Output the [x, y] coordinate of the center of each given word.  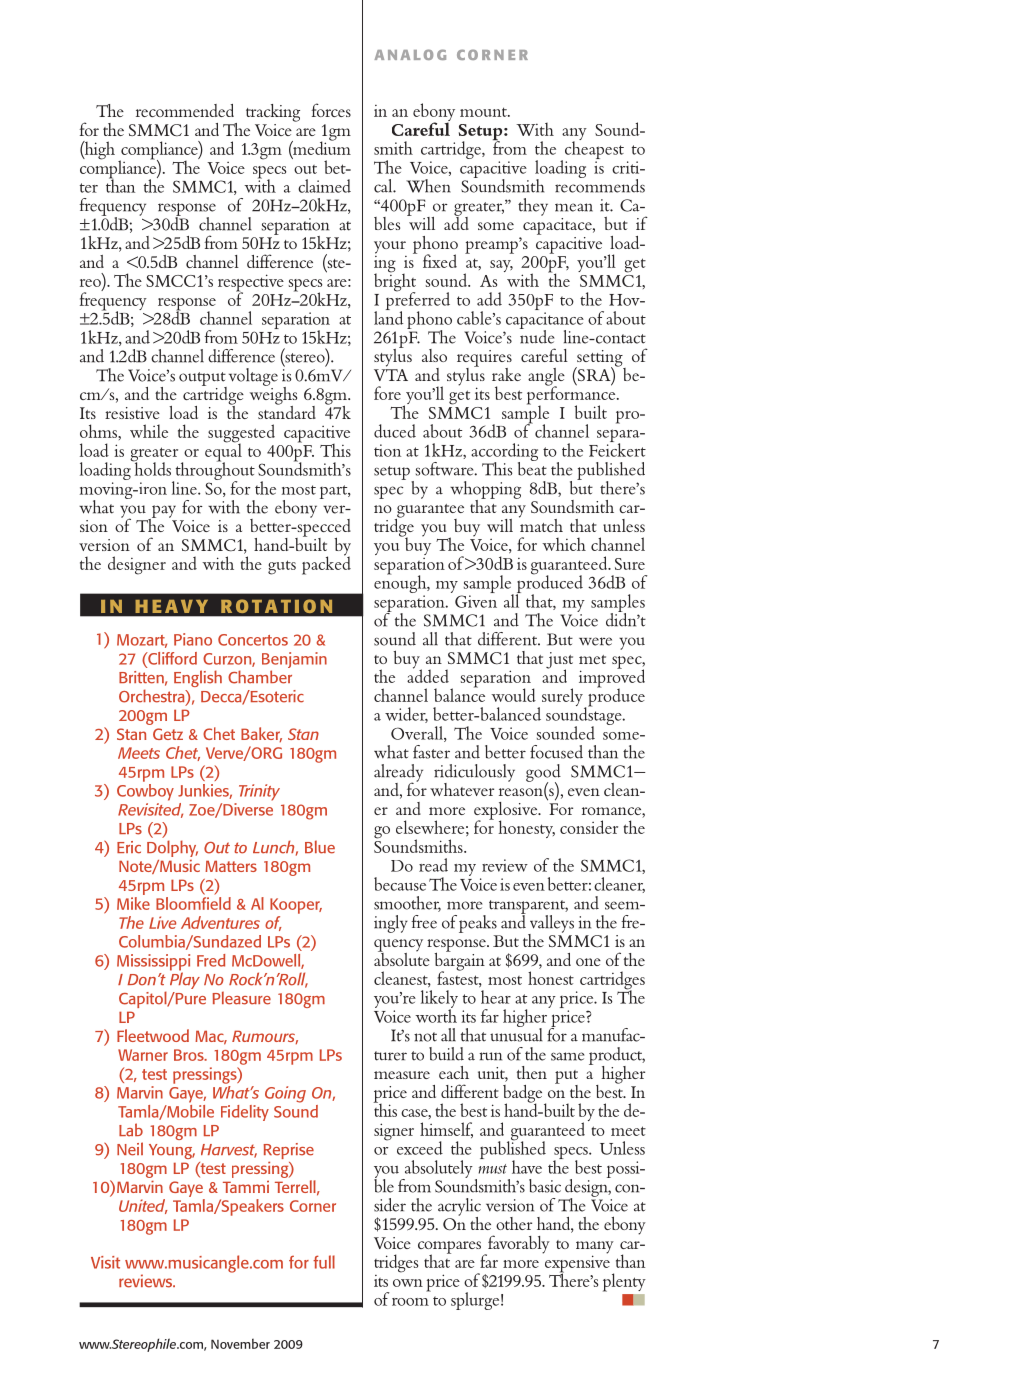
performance [572, 395]
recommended [185, 110]
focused [556, 752]
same [567, 1056]
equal [223, 452]
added [428, 675]
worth [436, 1015]
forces [331, 110]
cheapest [594, 150]
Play [185, 979]
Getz [168, 734]
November [240, 1344]
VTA [391, 373]
